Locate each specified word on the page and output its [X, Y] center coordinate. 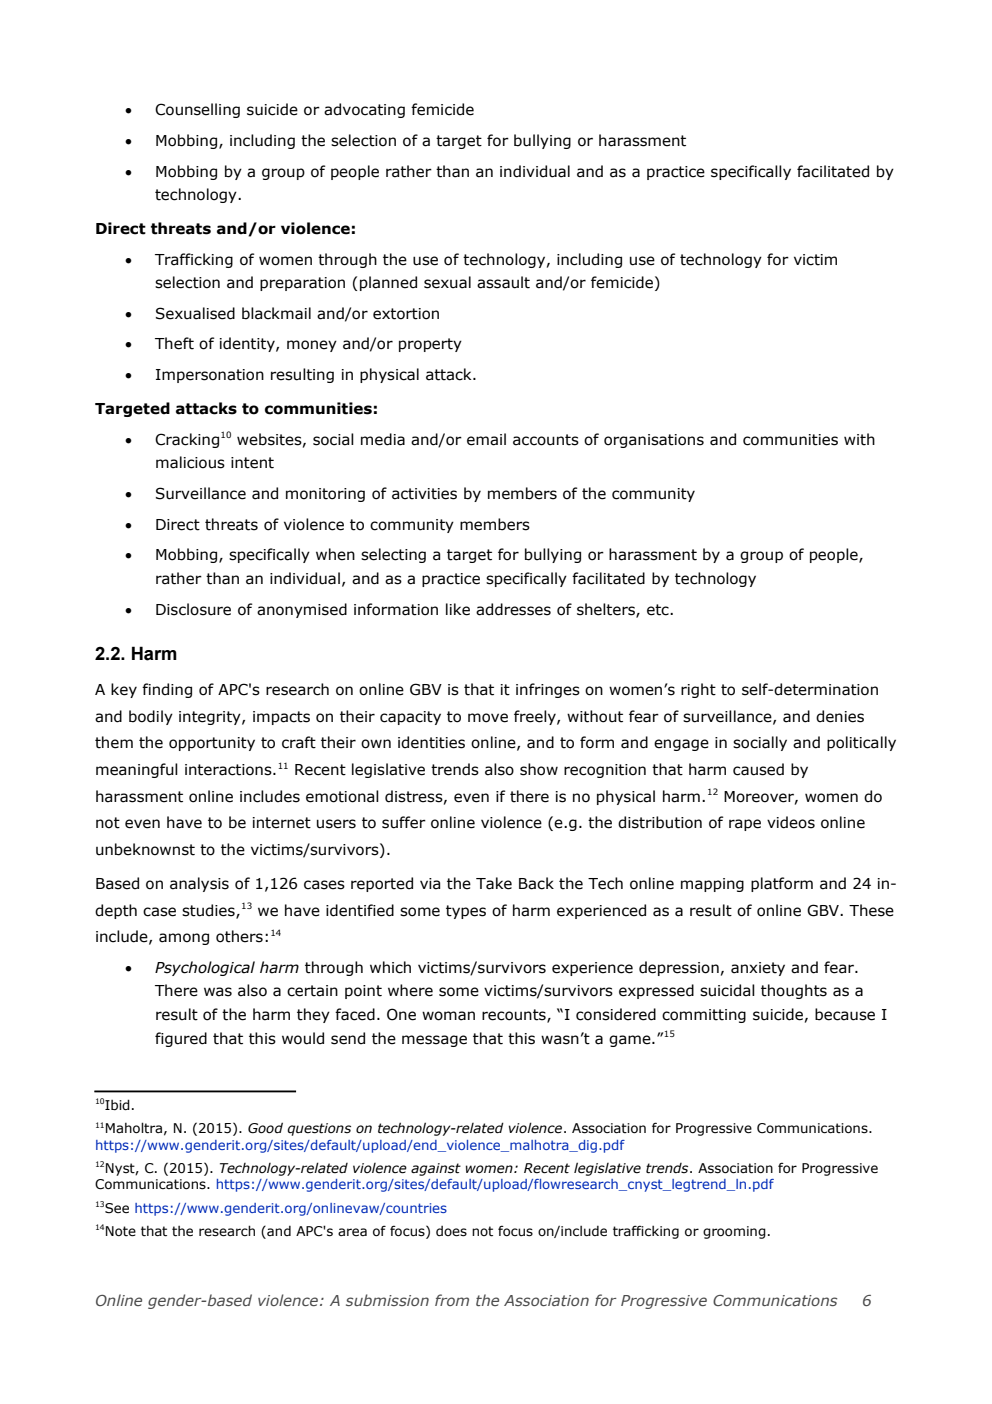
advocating [364, 110]
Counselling [197, 110]
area [352, 1232]
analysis [199, 884]
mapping [712, 885]
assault [503, 282]
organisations [654, 441]
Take [494, 883]
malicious [190, 462]
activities [424, 494]
